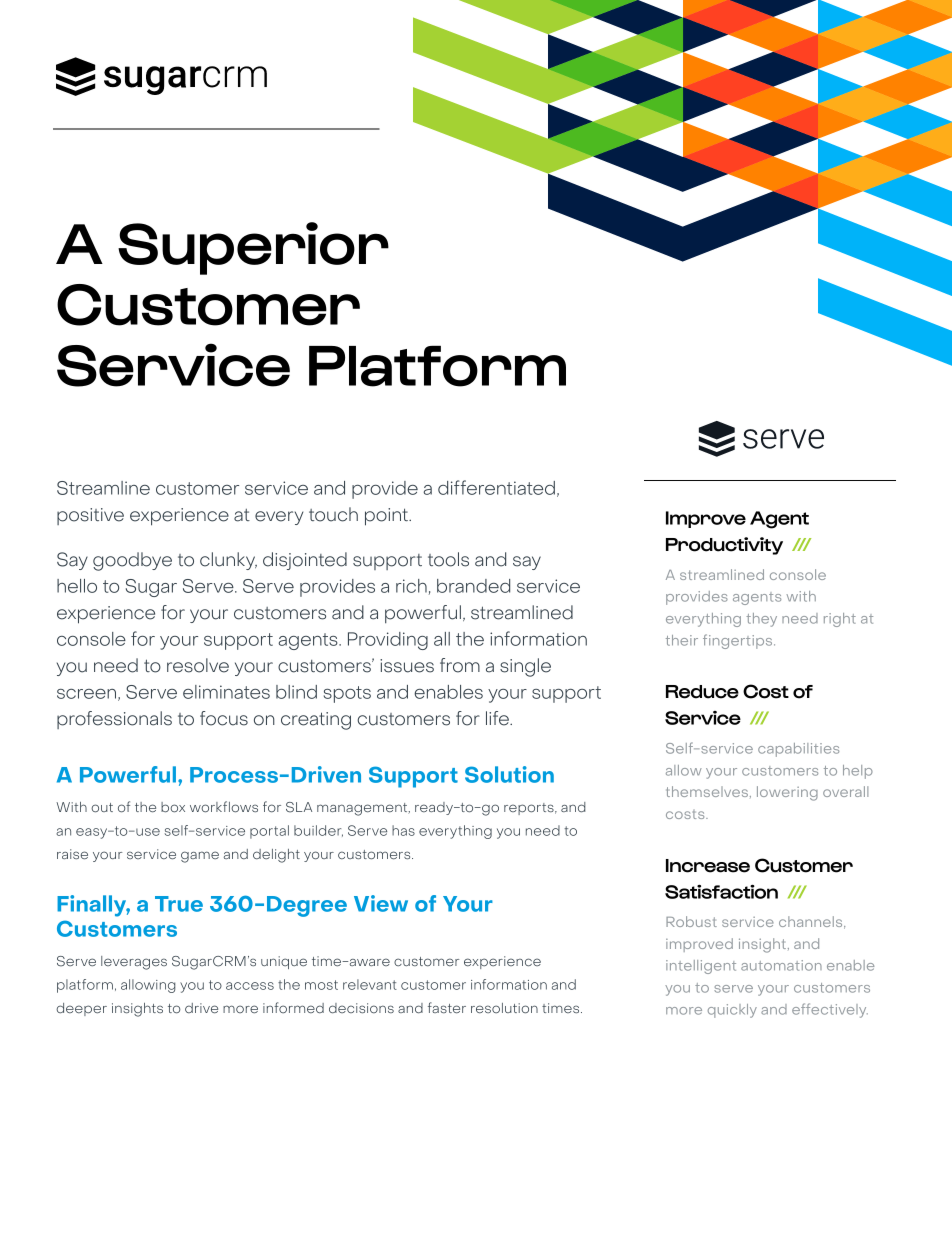  What do you see at coordinates (253, 248) in the screenshot?
I see `Superior` at bounding box center [253, 248].
